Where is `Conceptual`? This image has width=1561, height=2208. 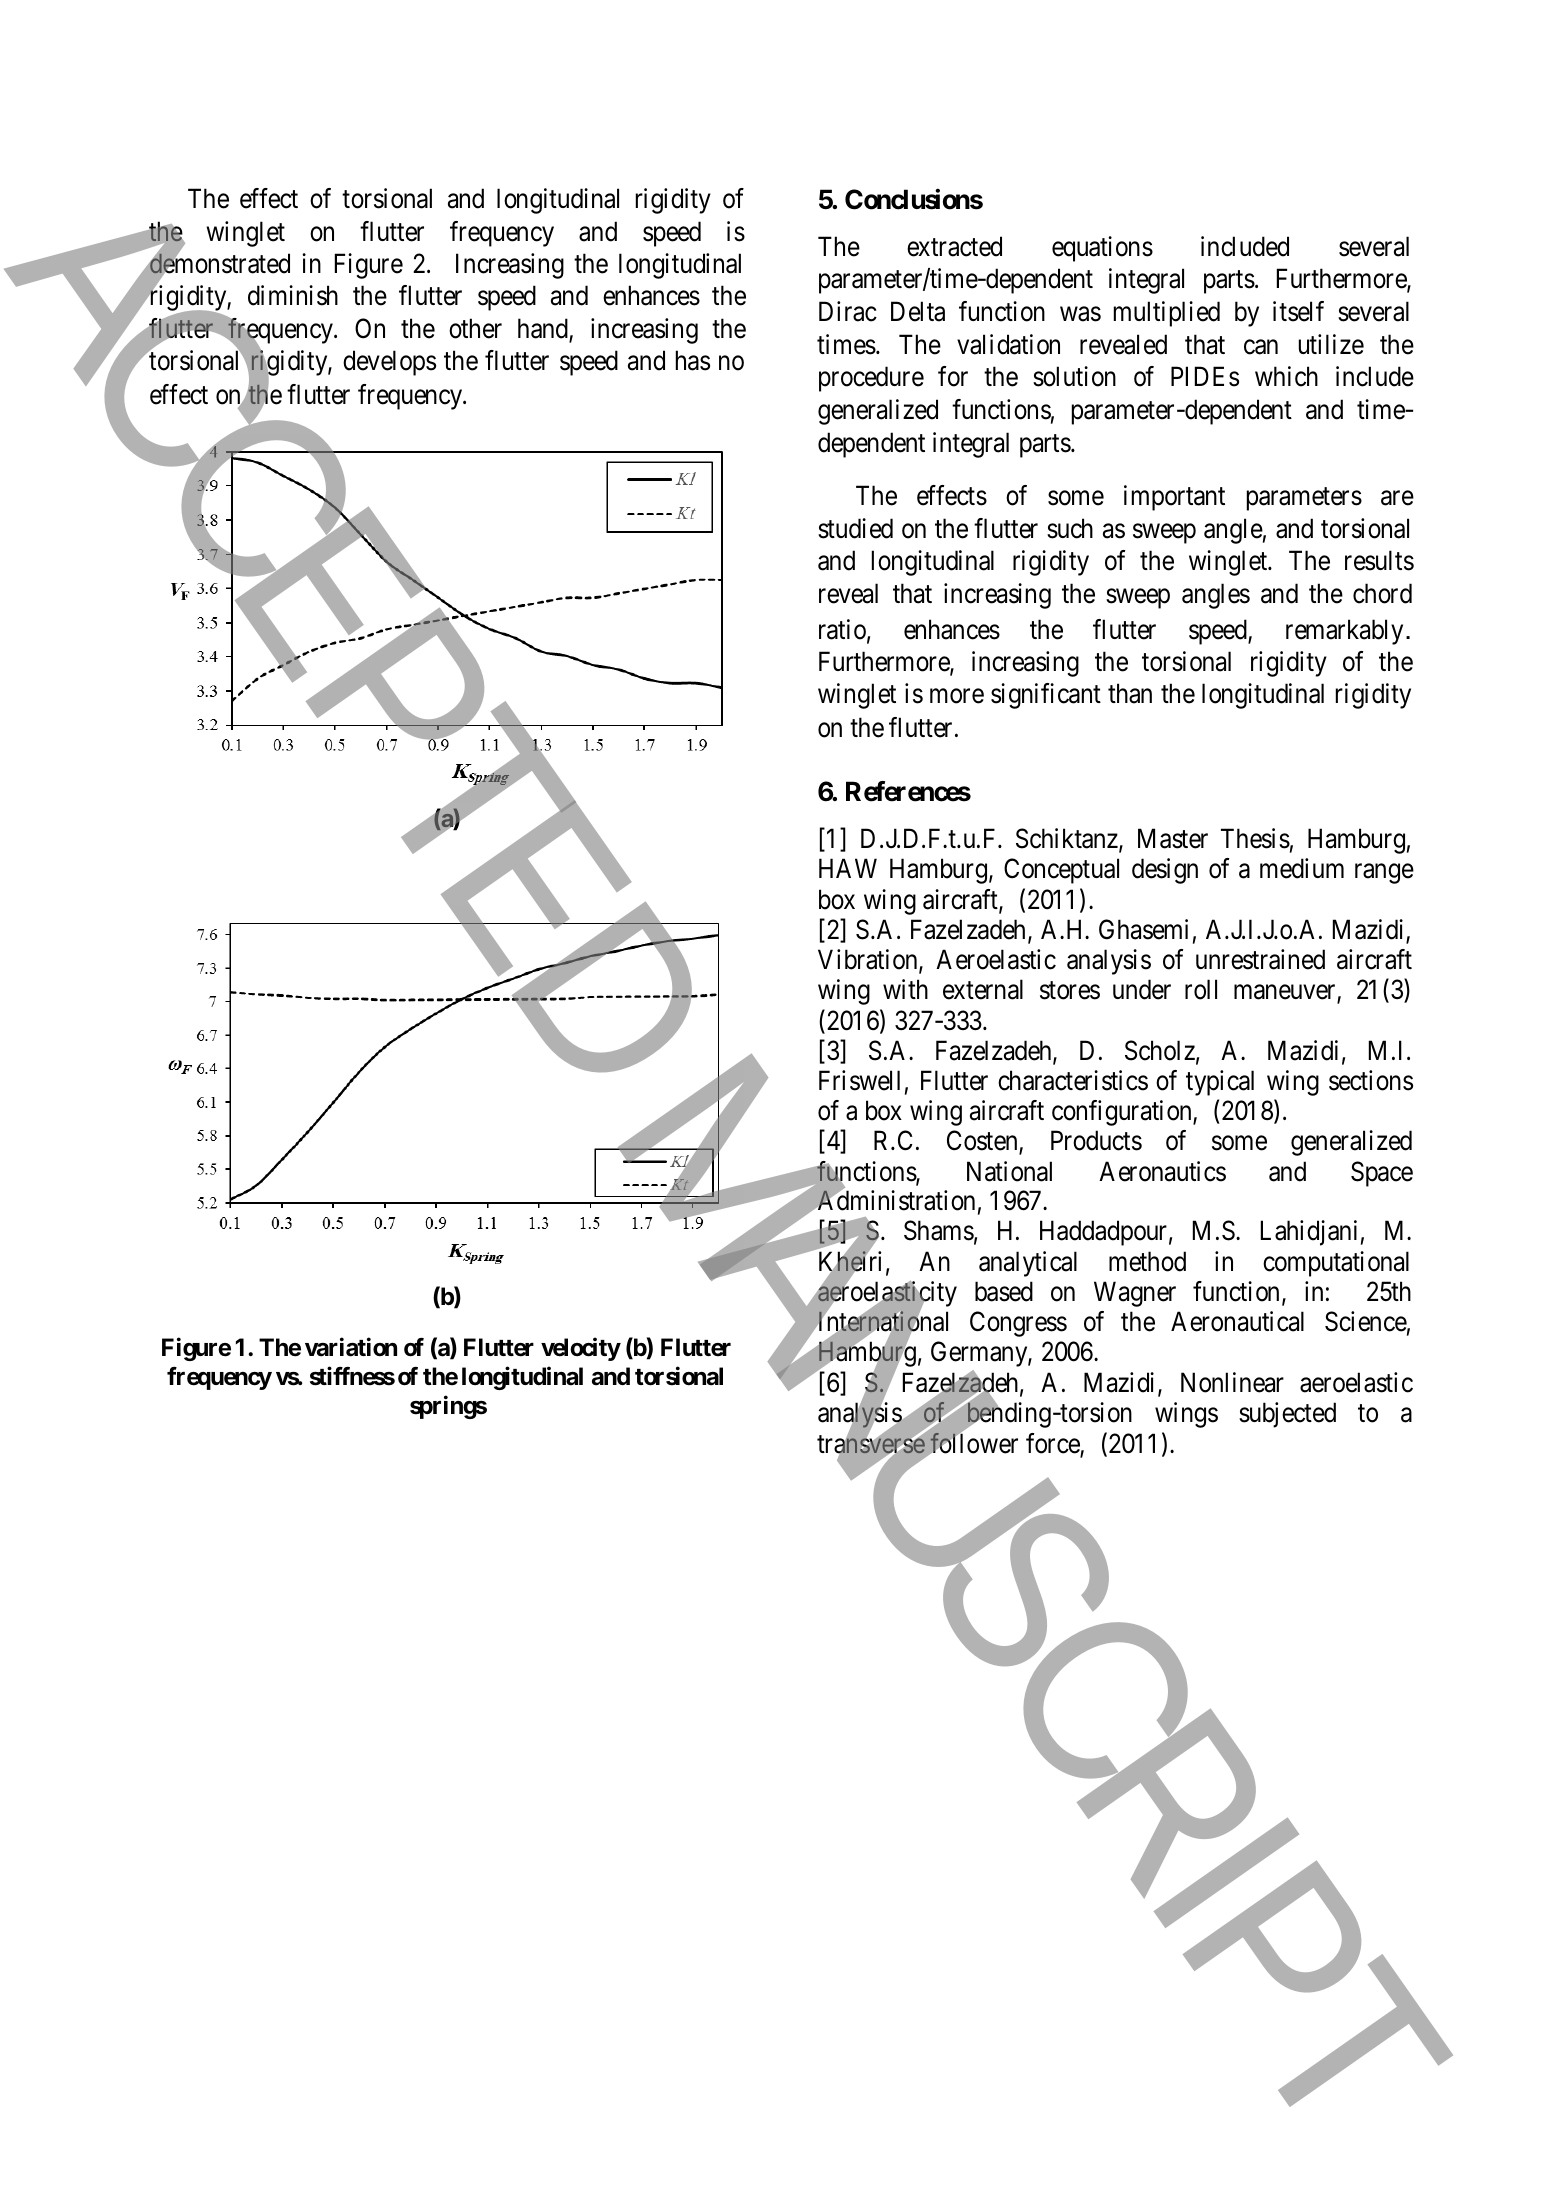 Conceptual is located at coordinates (1061, 871).
